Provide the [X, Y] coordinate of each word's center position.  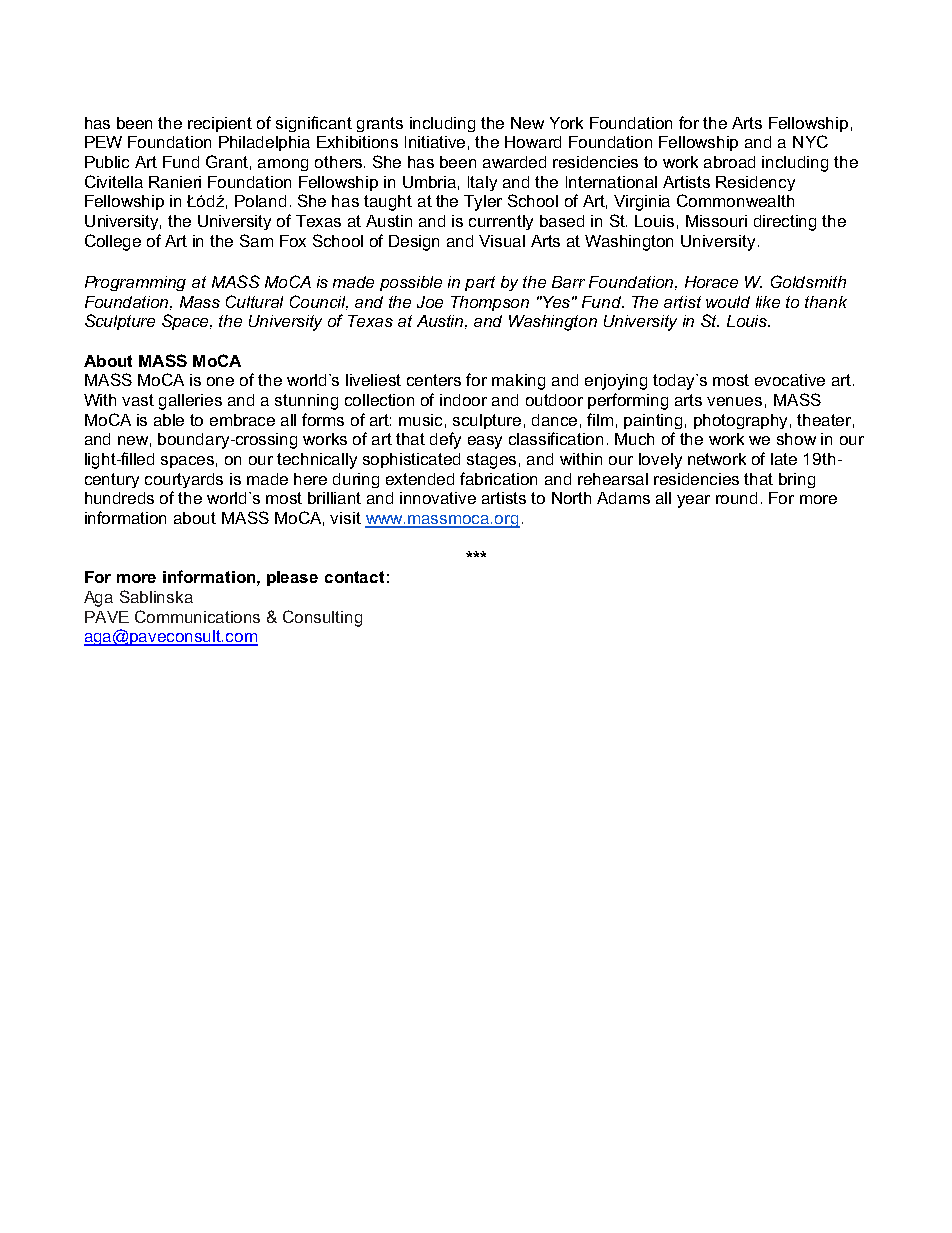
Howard [533, 142]
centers [434, 380]
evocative [790, 380]
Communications [197, 616]
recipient [220, 124]
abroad [729, 162]
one [220, 381]
